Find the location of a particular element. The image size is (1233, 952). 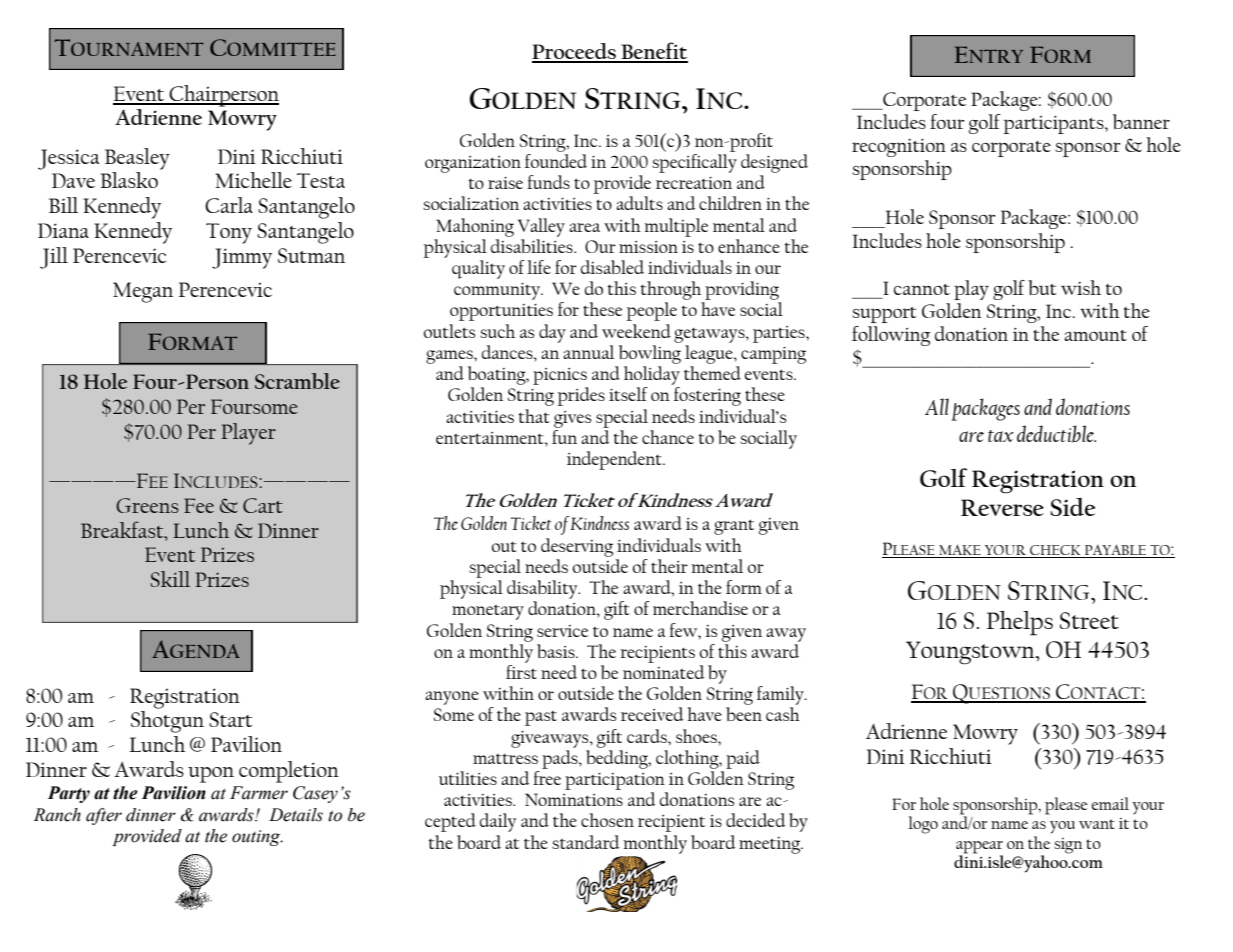

chosen is located at coordinates (607, 820).
